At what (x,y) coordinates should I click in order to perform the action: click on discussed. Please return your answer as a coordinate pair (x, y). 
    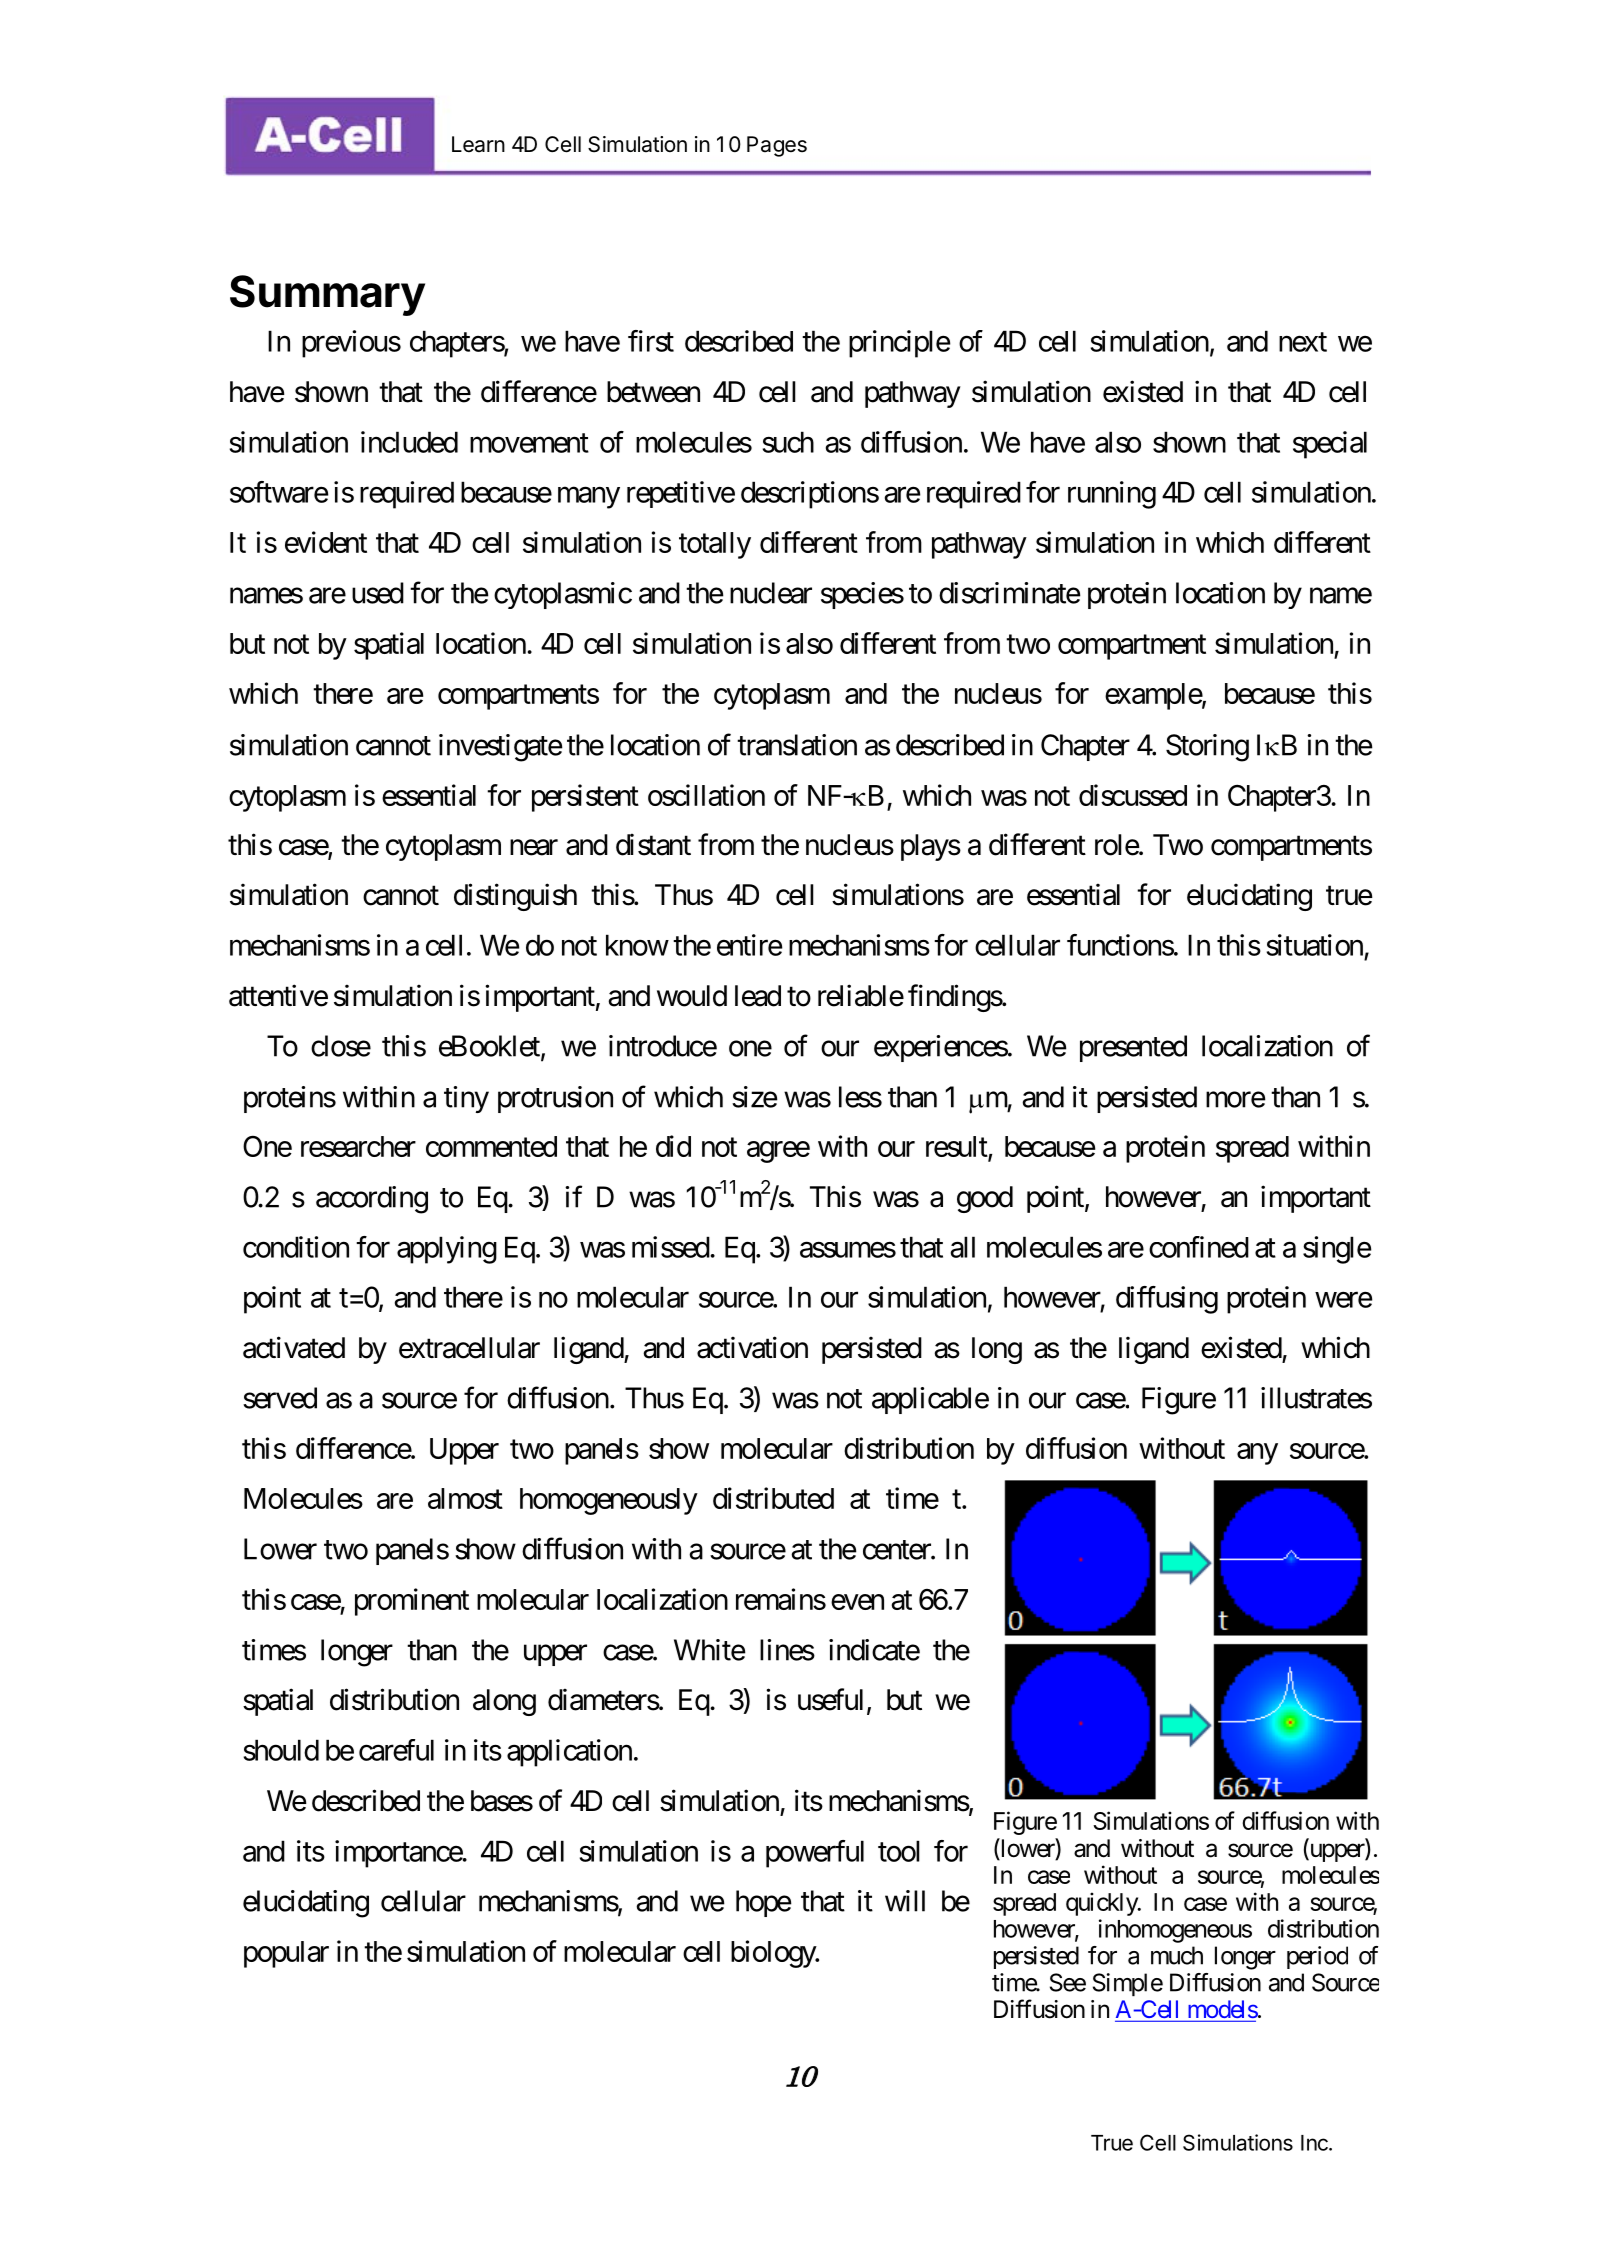
    Looking at the image, I should click on (1133, 795).
